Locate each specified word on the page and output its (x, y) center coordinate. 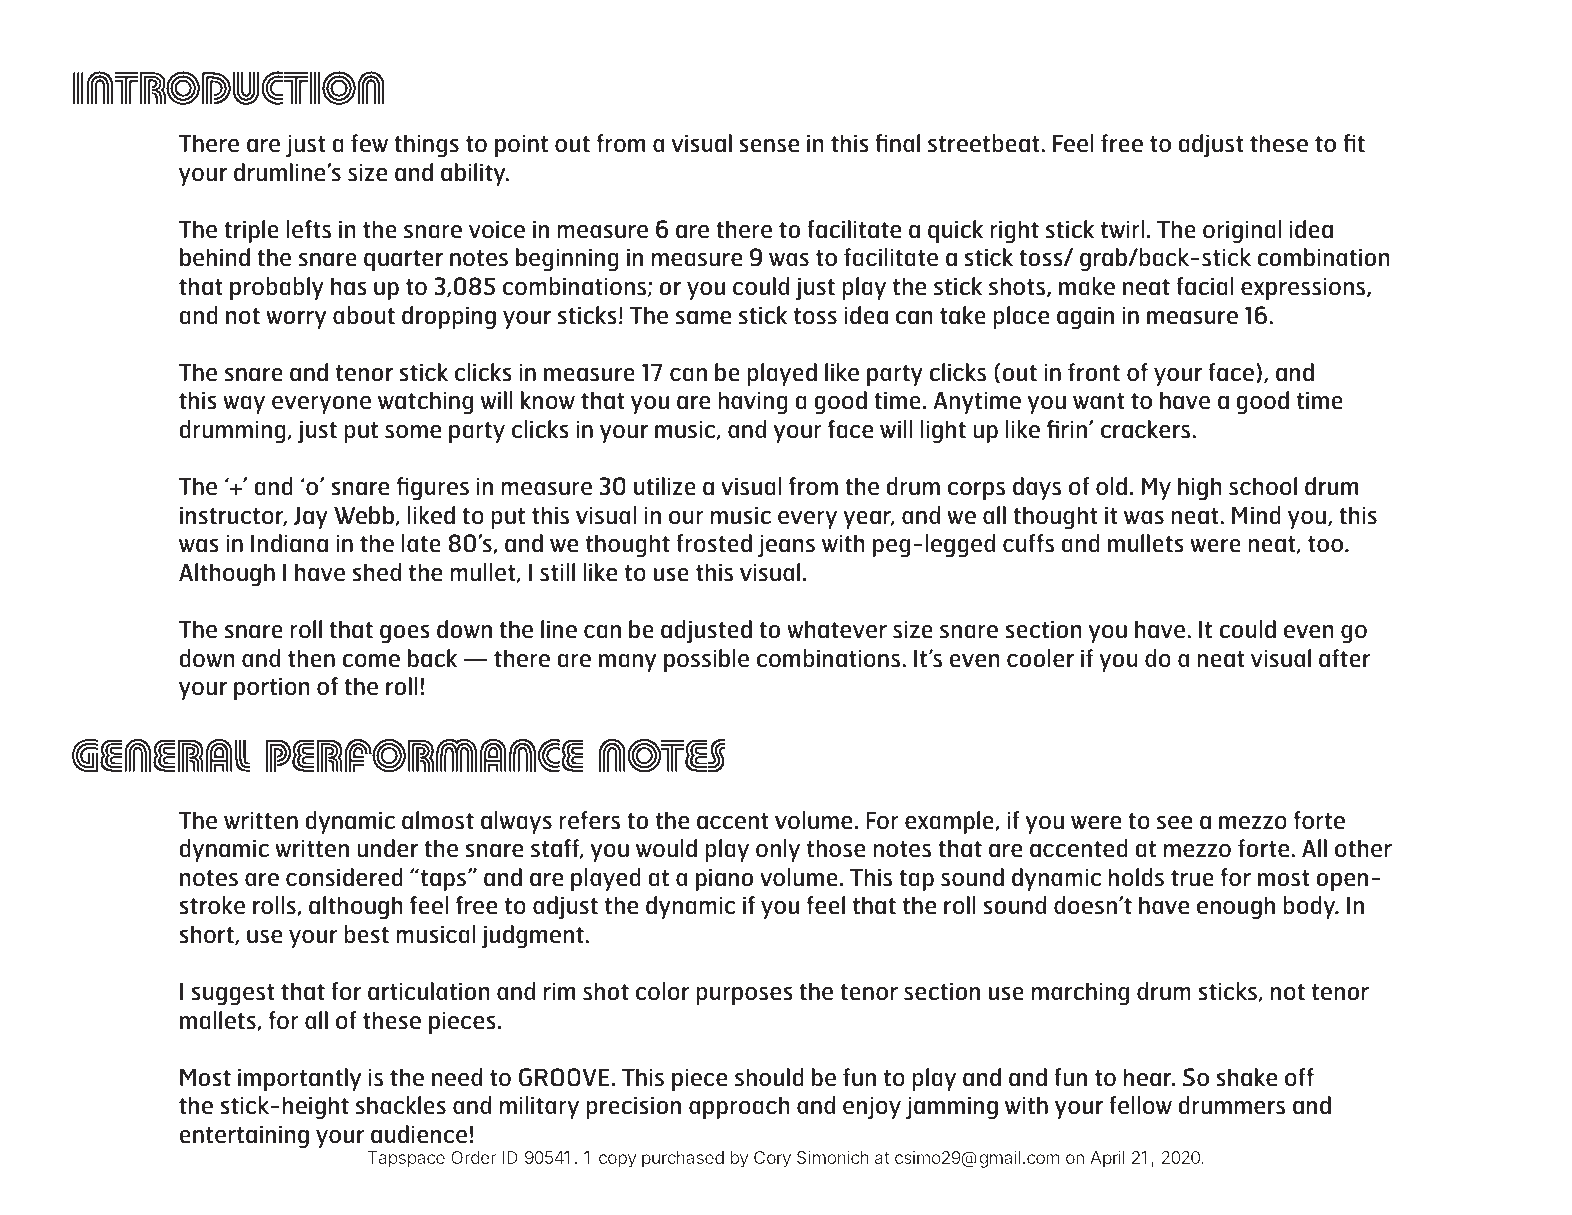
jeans (786, 545)
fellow (1140, 1105)
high (1200, 488)
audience (419, 1134)
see (1175, 823)
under (387, 848)
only (778, 850)
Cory (772, 1159)
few (369, 143)
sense (769, 146)
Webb (364, 515)
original (1242, 231)
